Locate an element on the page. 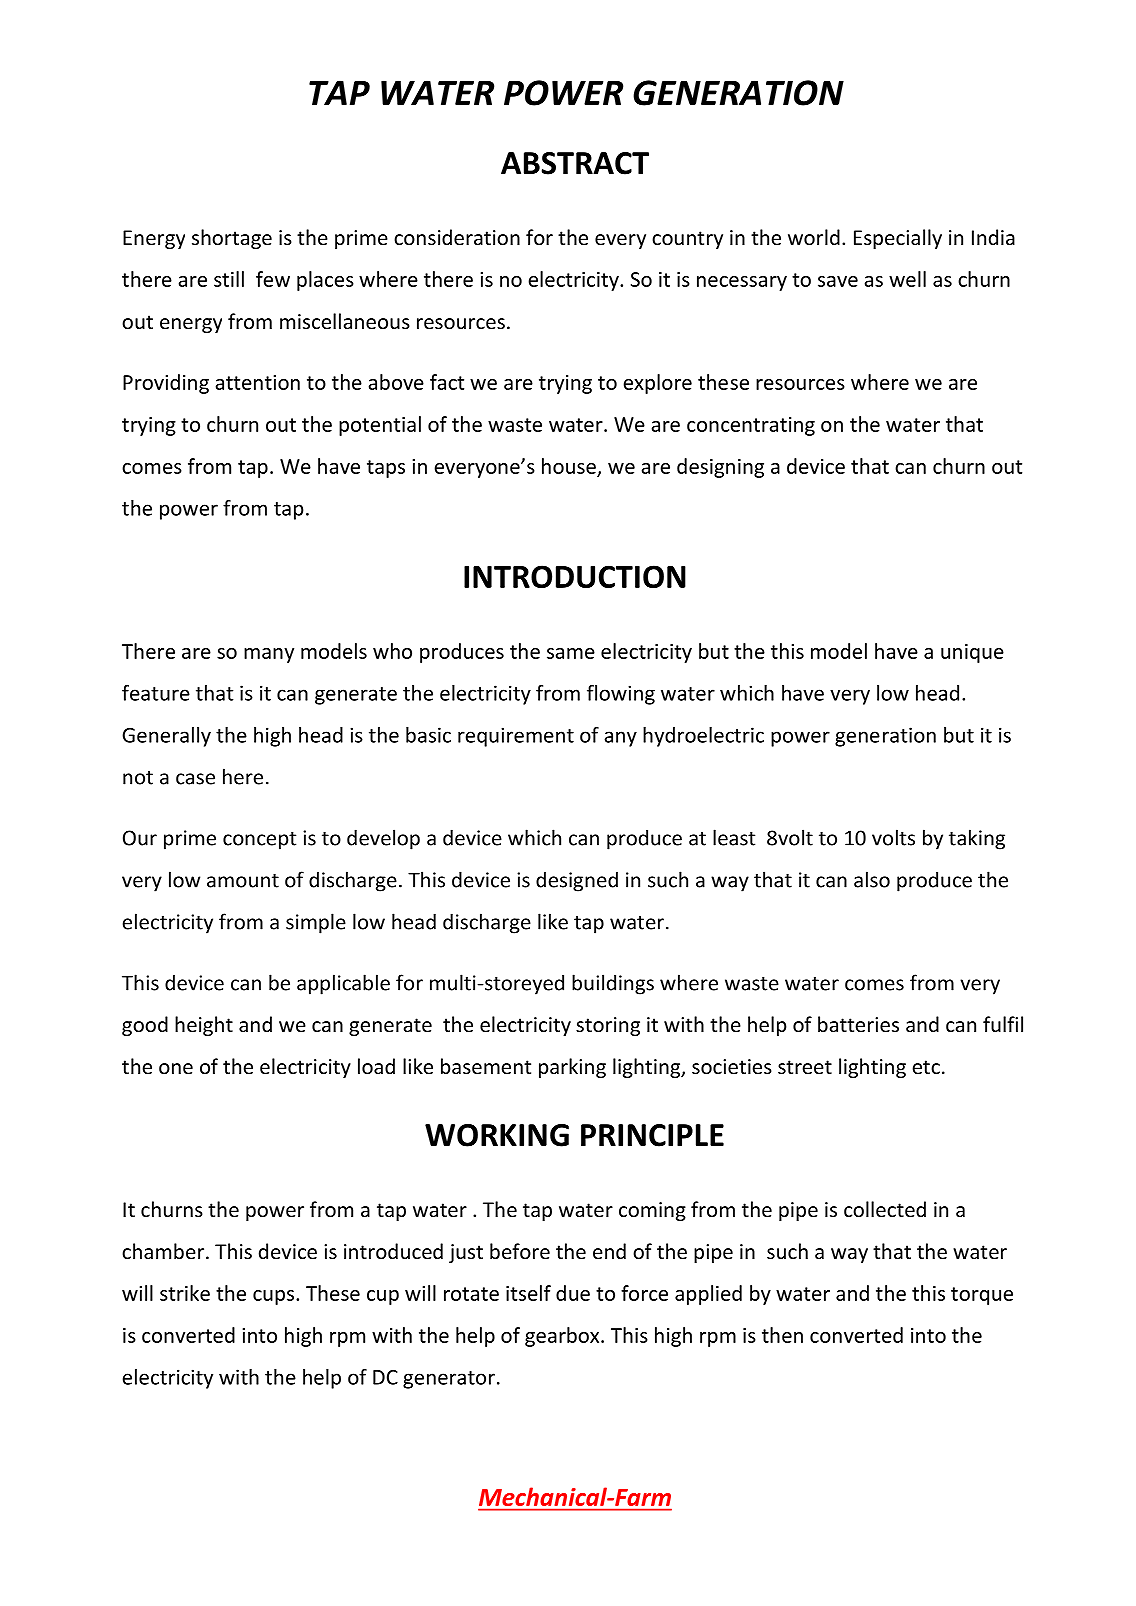 The image size is (1136, 1606). shortage is located at coordinates (232, 239).
